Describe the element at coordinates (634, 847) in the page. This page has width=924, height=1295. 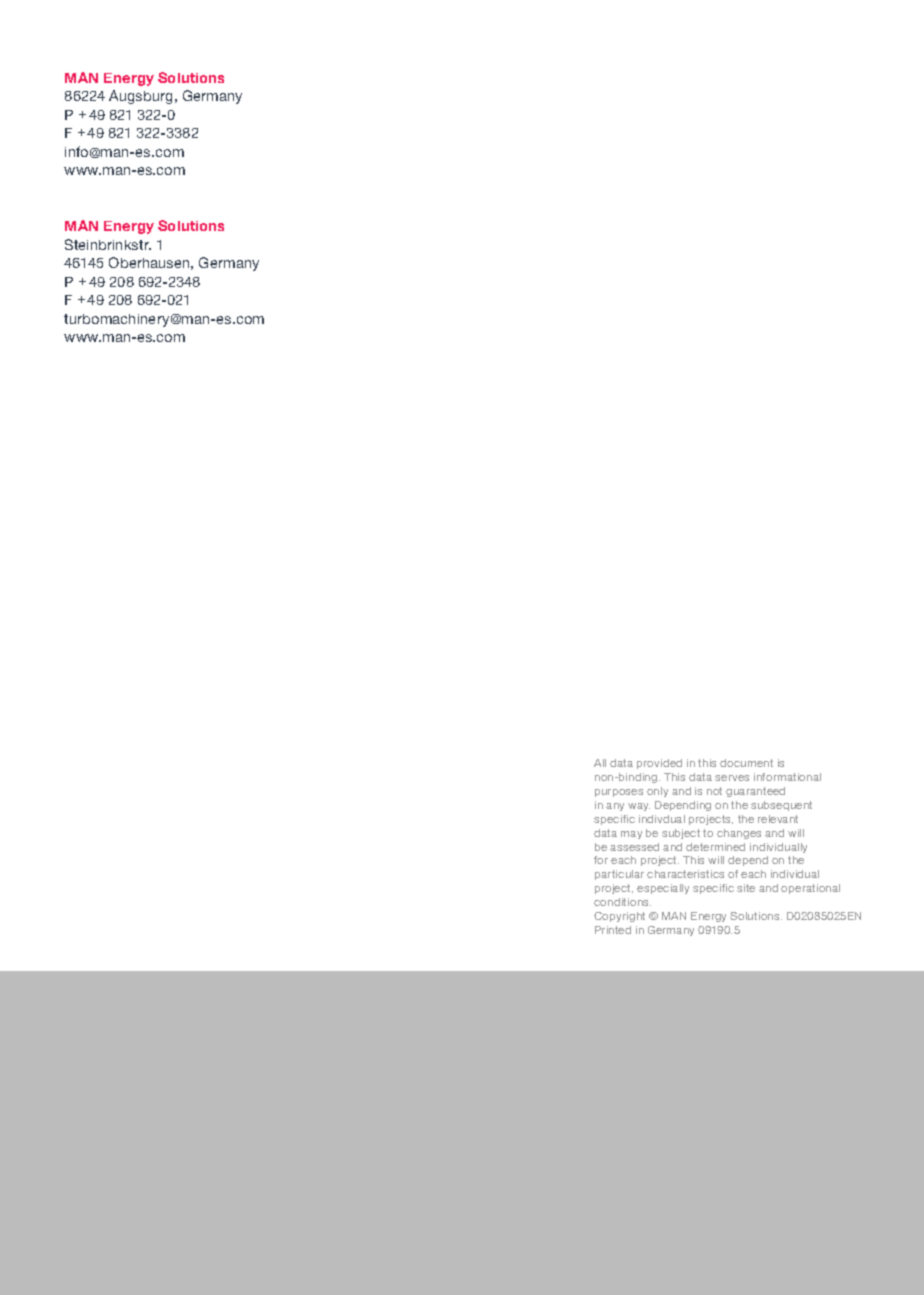
I see `assessed` at that location.
